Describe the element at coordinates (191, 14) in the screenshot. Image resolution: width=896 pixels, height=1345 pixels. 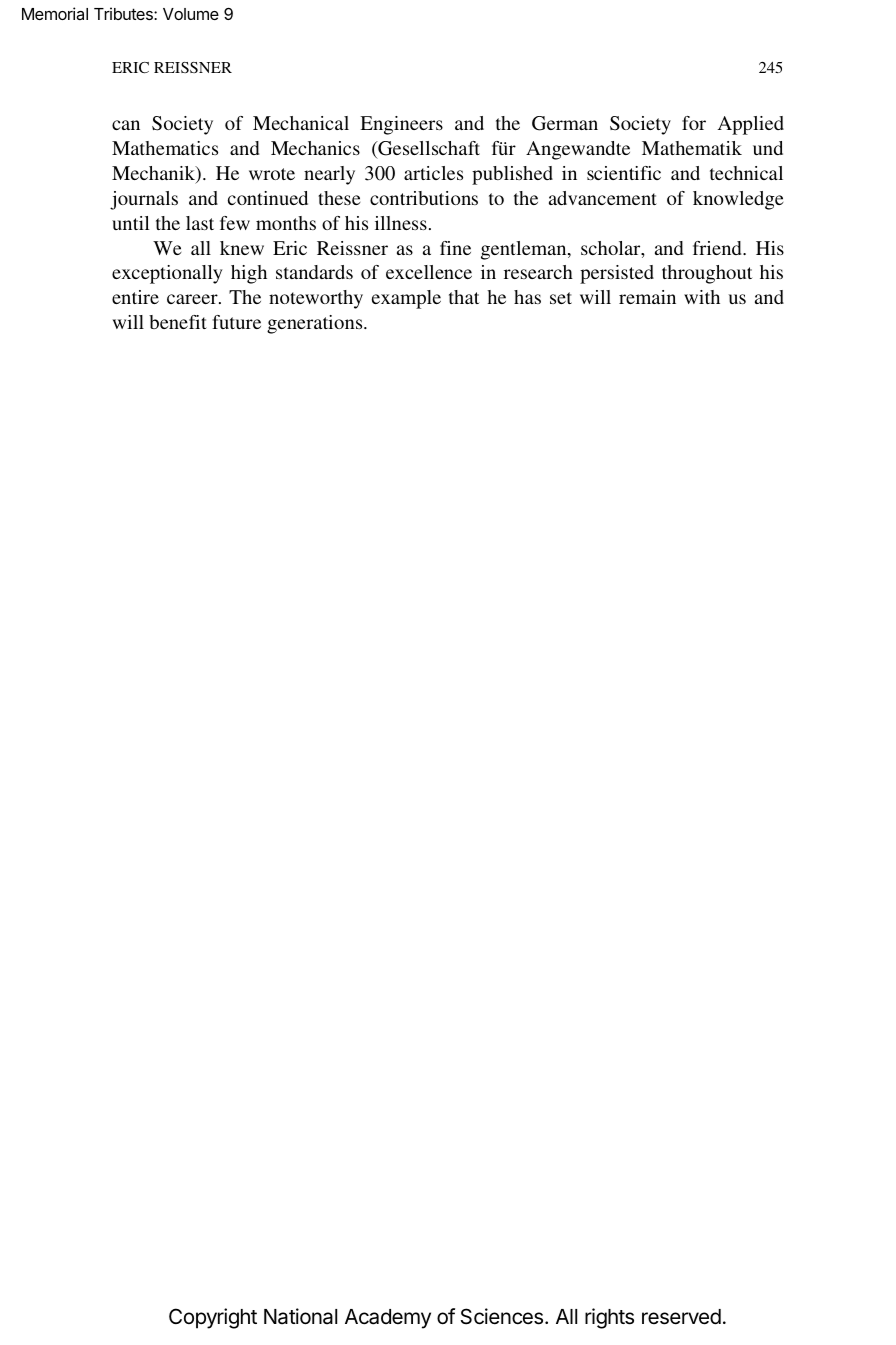
I see `Volume` at that location.
